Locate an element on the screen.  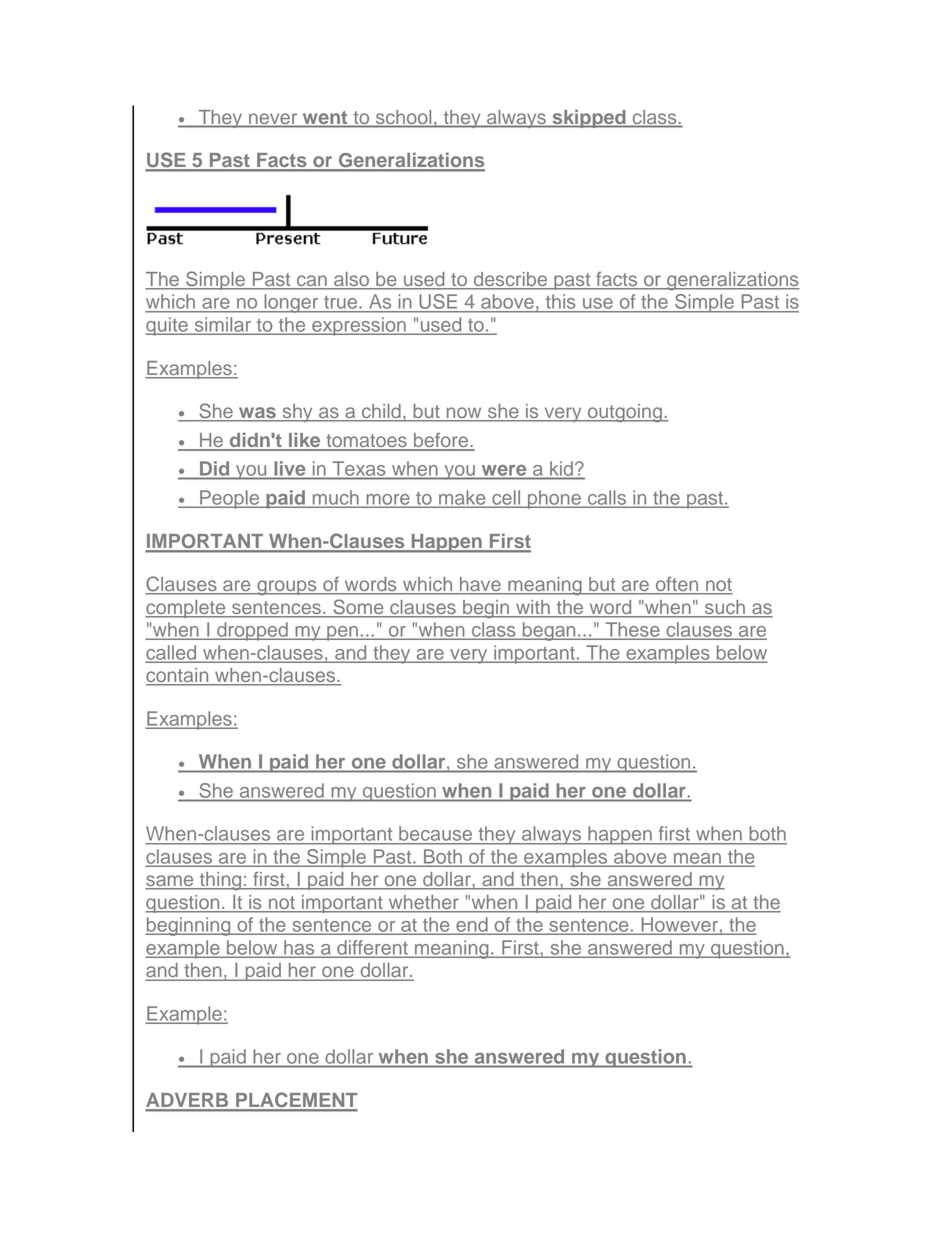
make is located at coordinates (462, 498).
